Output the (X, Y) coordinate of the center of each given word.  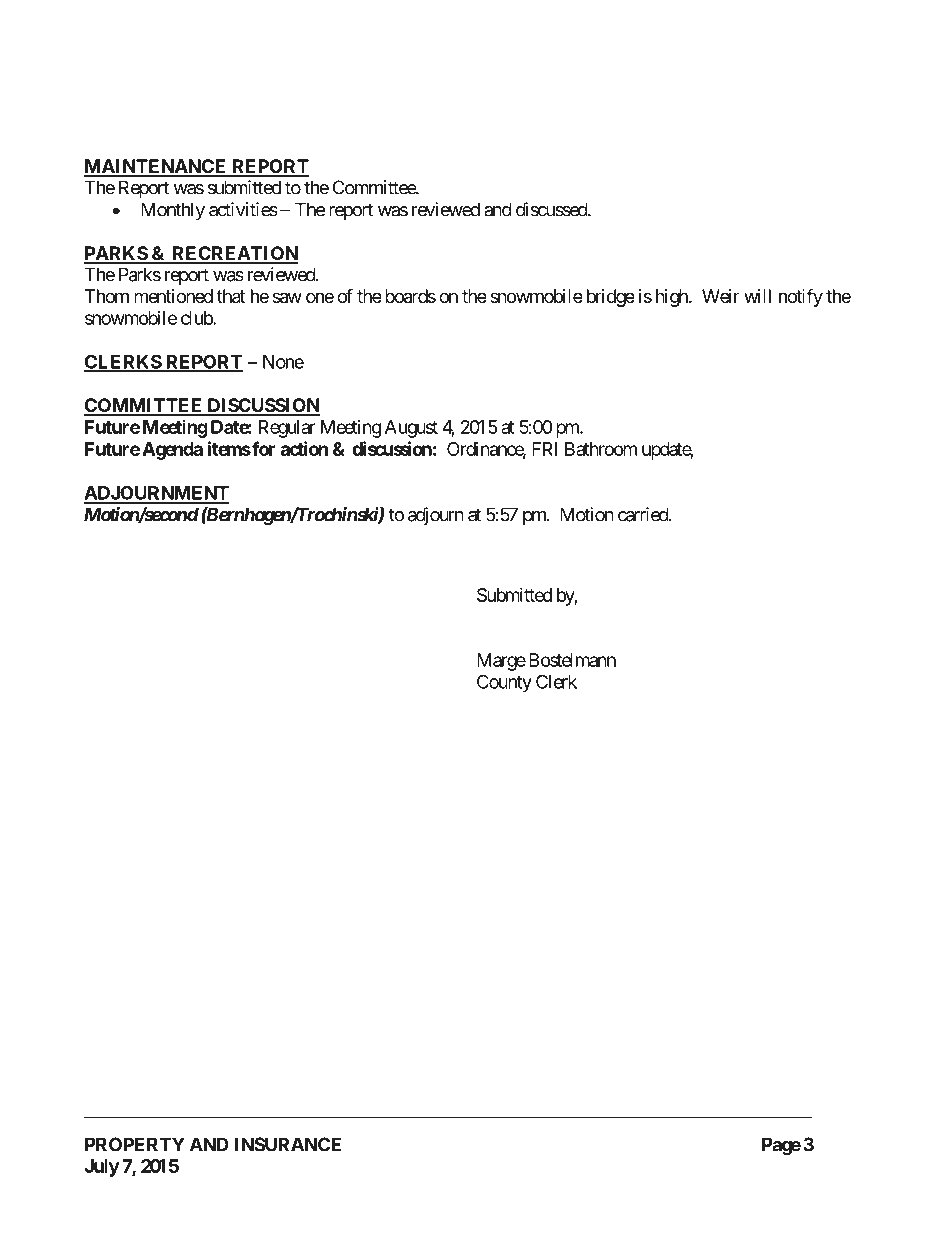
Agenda (172, 451)
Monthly (173, 211)
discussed (552, 209)
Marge (501, 662)
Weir (721, 296)
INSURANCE (287, 1144)
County (504, 683)
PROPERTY (135, 1144)
